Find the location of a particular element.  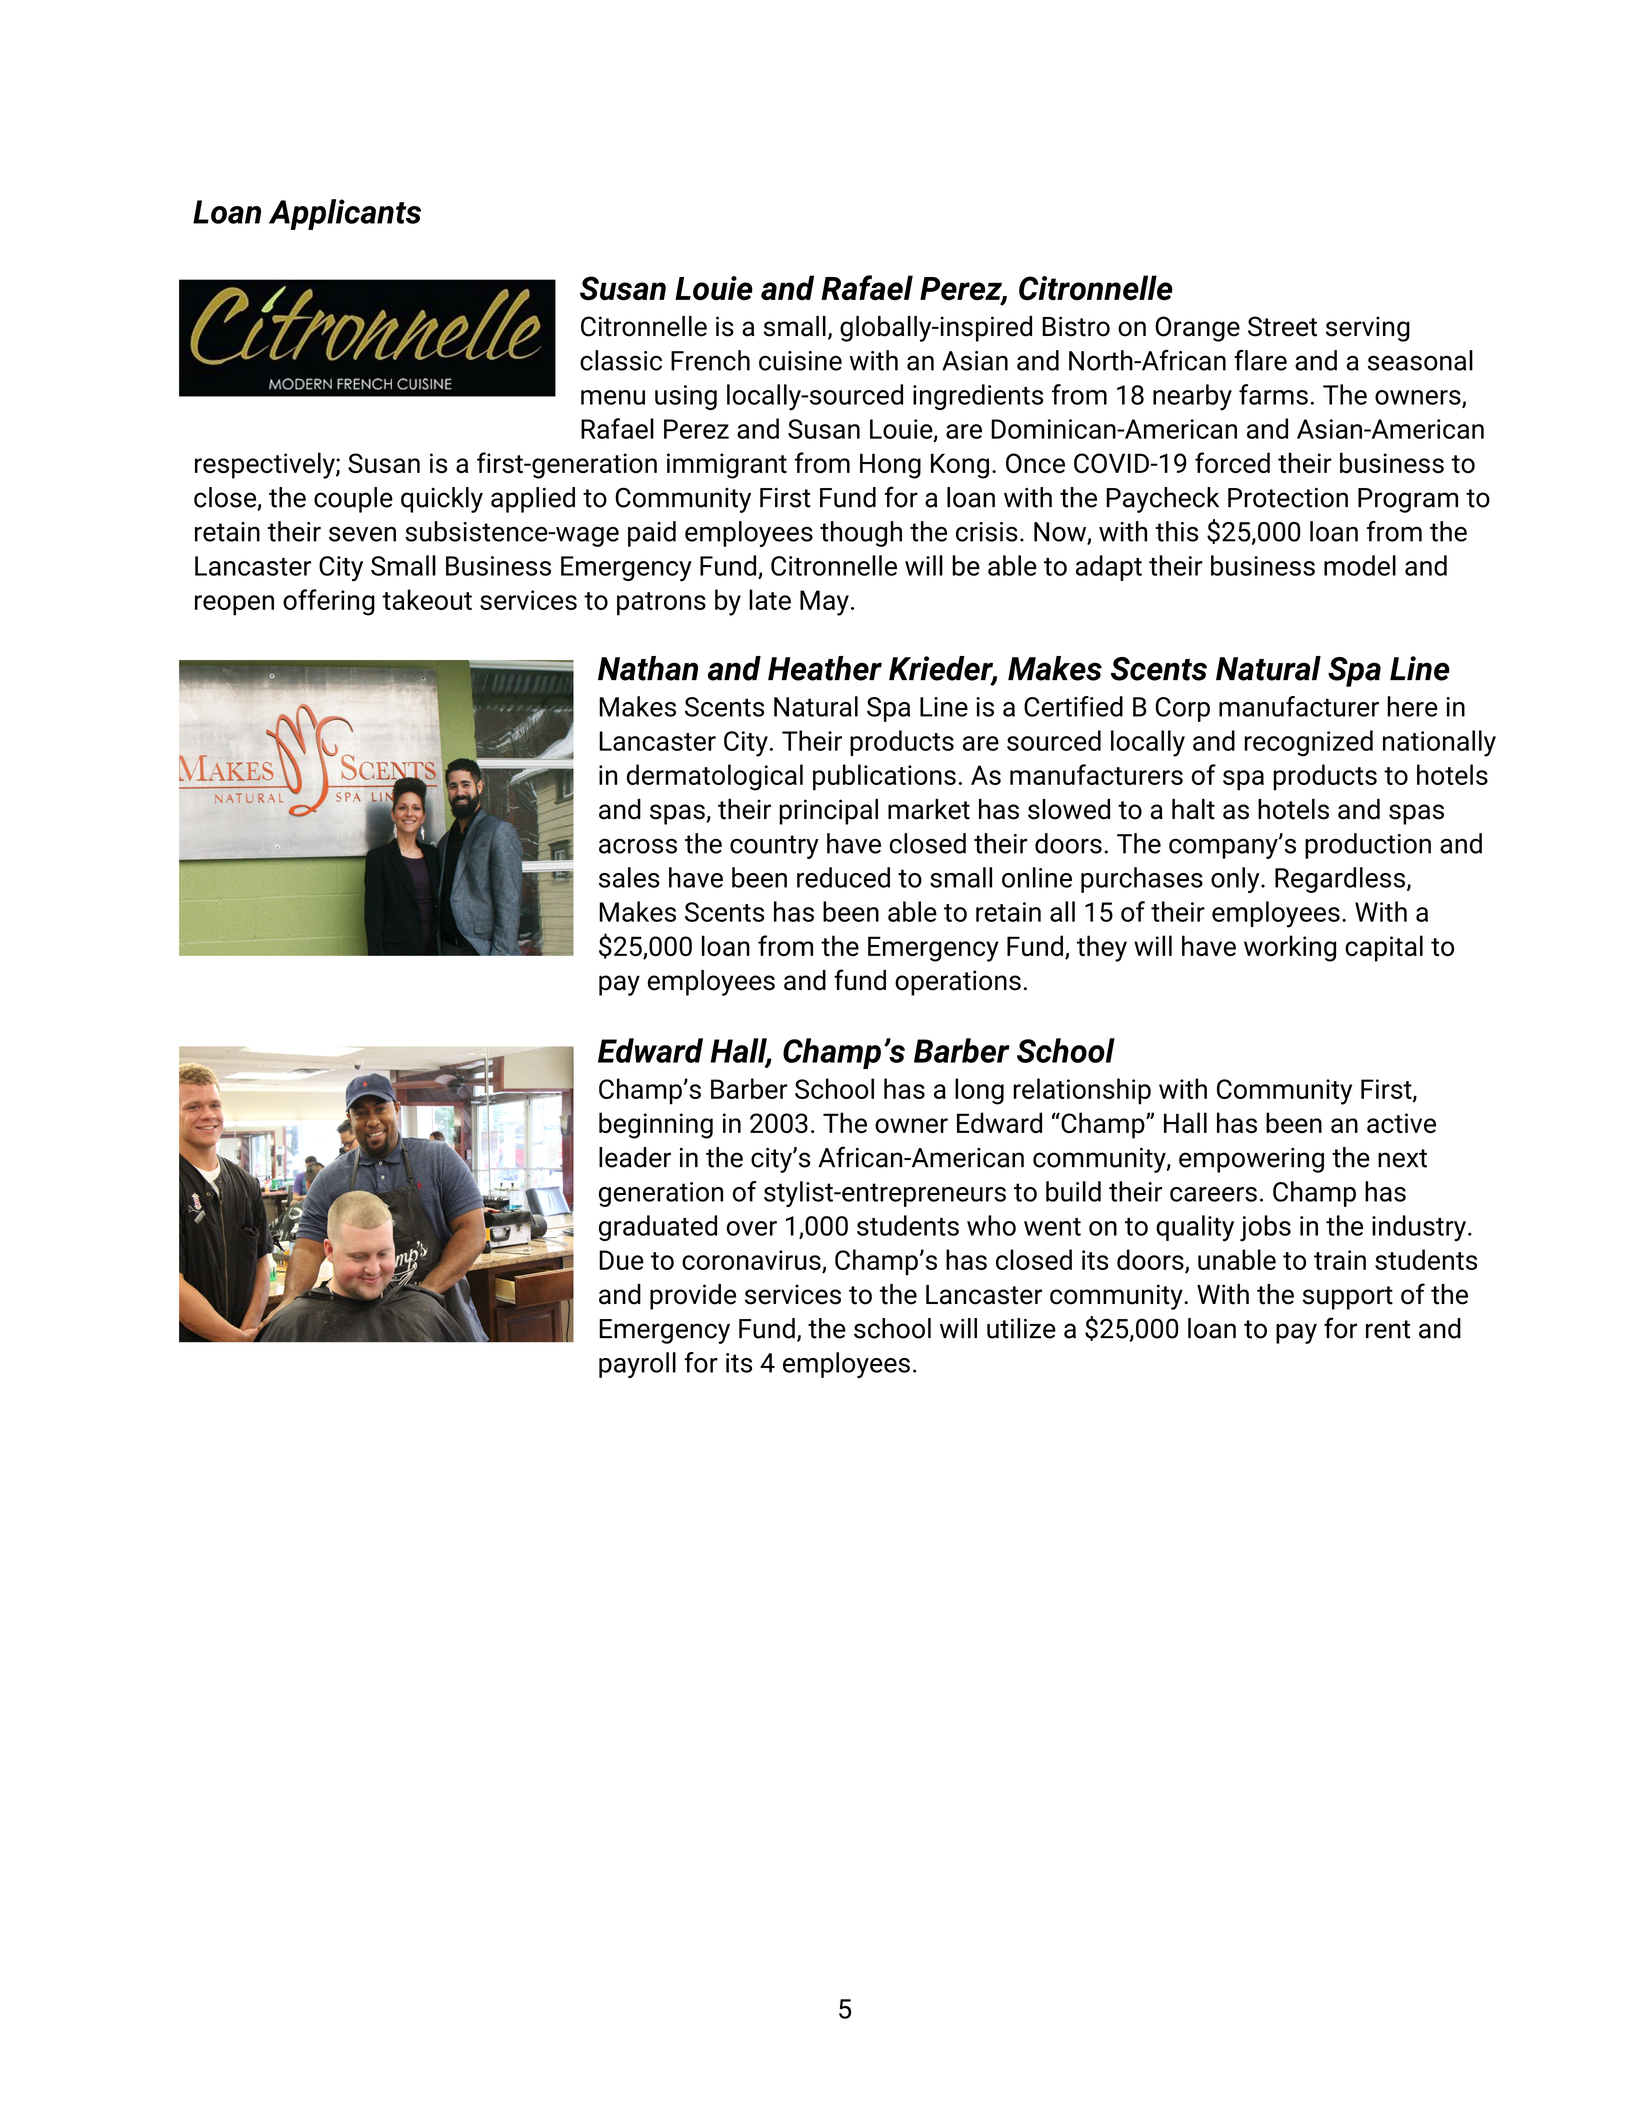

cuisine is located at coordinates (800, 361).
